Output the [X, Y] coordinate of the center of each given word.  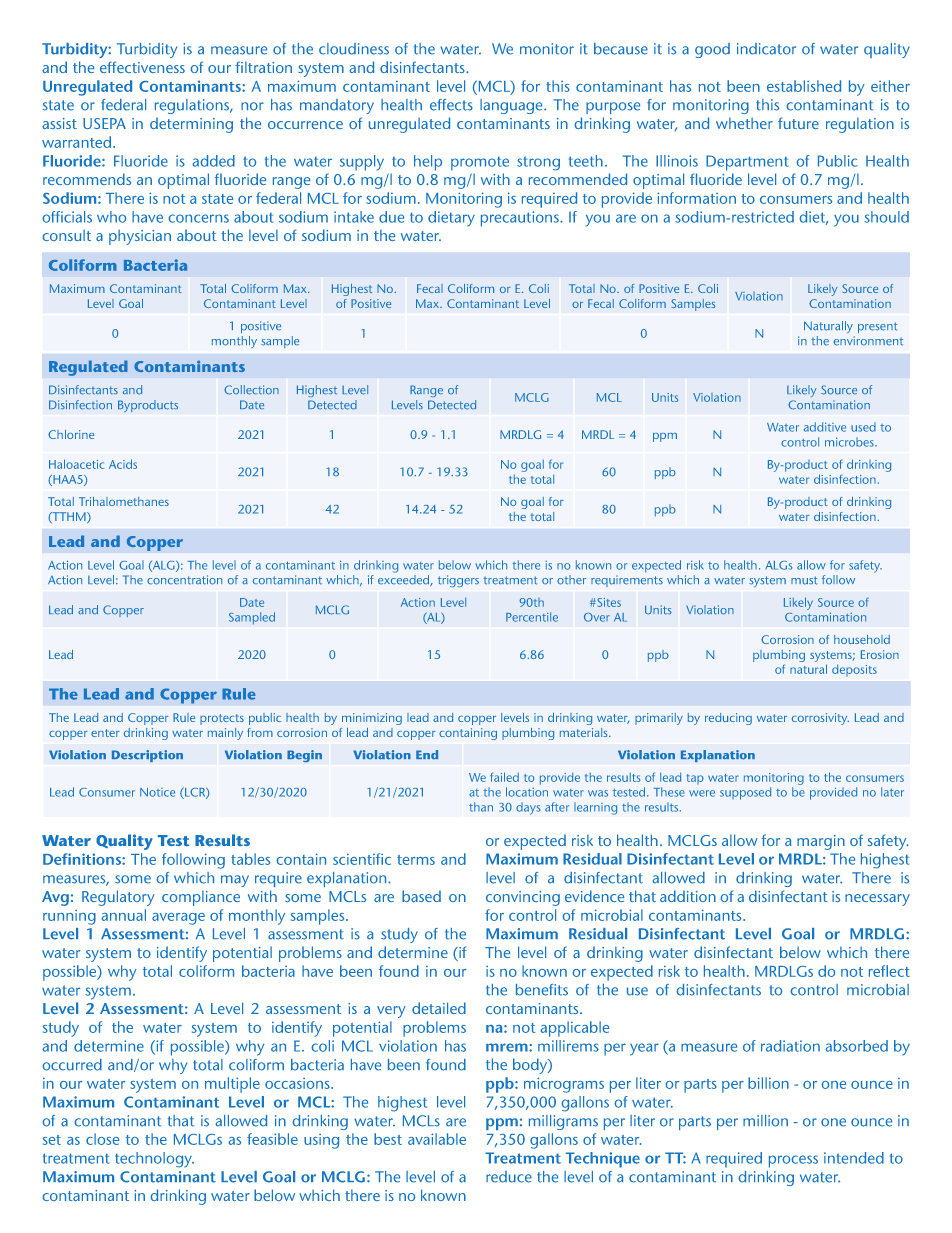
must [804, 580]
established [804, 86]
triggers [458, 581]
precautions [521, 219]
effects [451, 105]
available [437, 1139]
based [421, 896]
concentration [184, 580]
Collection [251, 390]
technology [154, 1160]
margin [821, 842]
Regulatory [118, 898]
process [793, 1161]
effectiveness [142, 67]
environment [868, 341]
